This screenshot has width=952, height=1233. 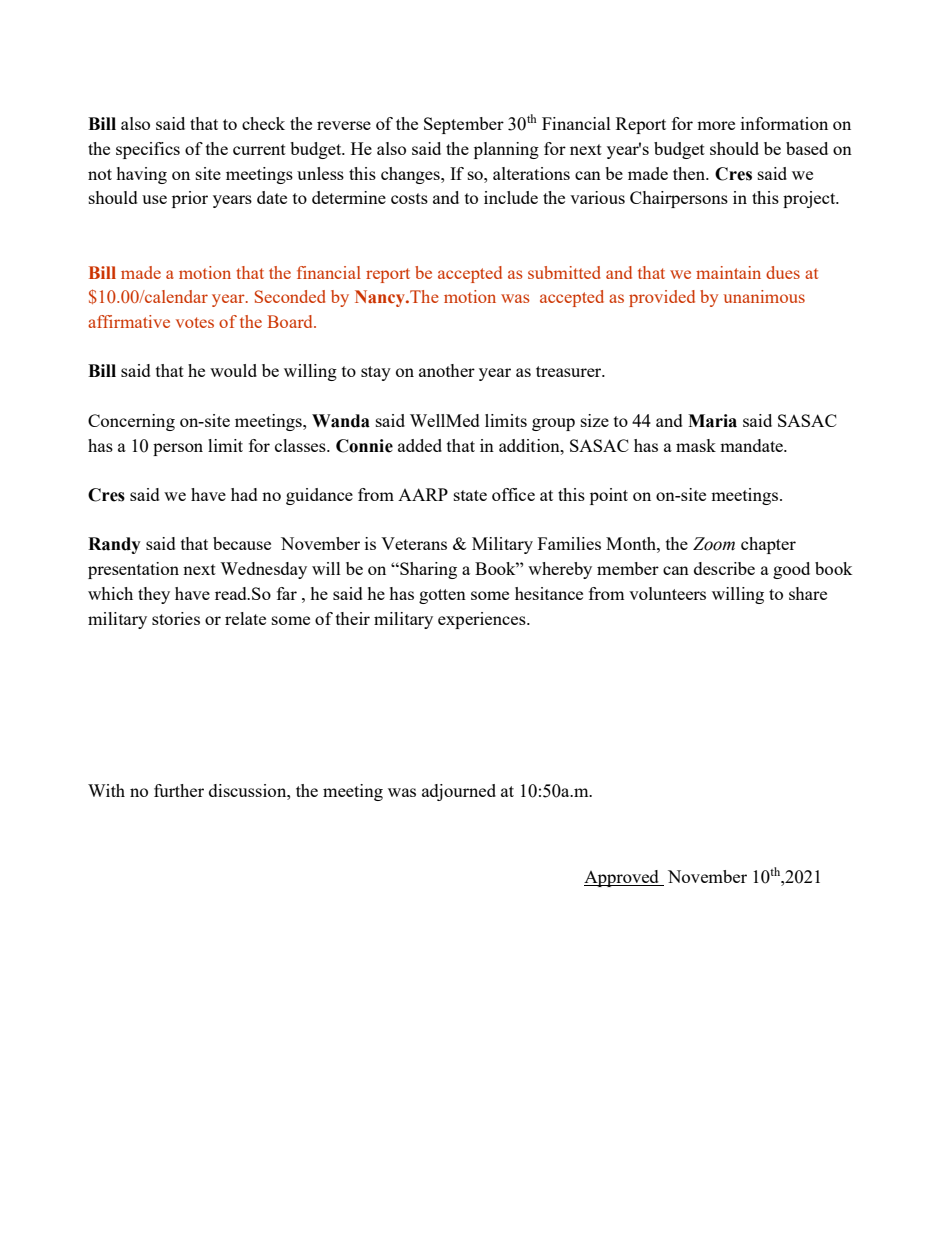 What do you see at coordinates (464, 125) in the screenshot?
I see `September` at bounding box center [464, 125].
